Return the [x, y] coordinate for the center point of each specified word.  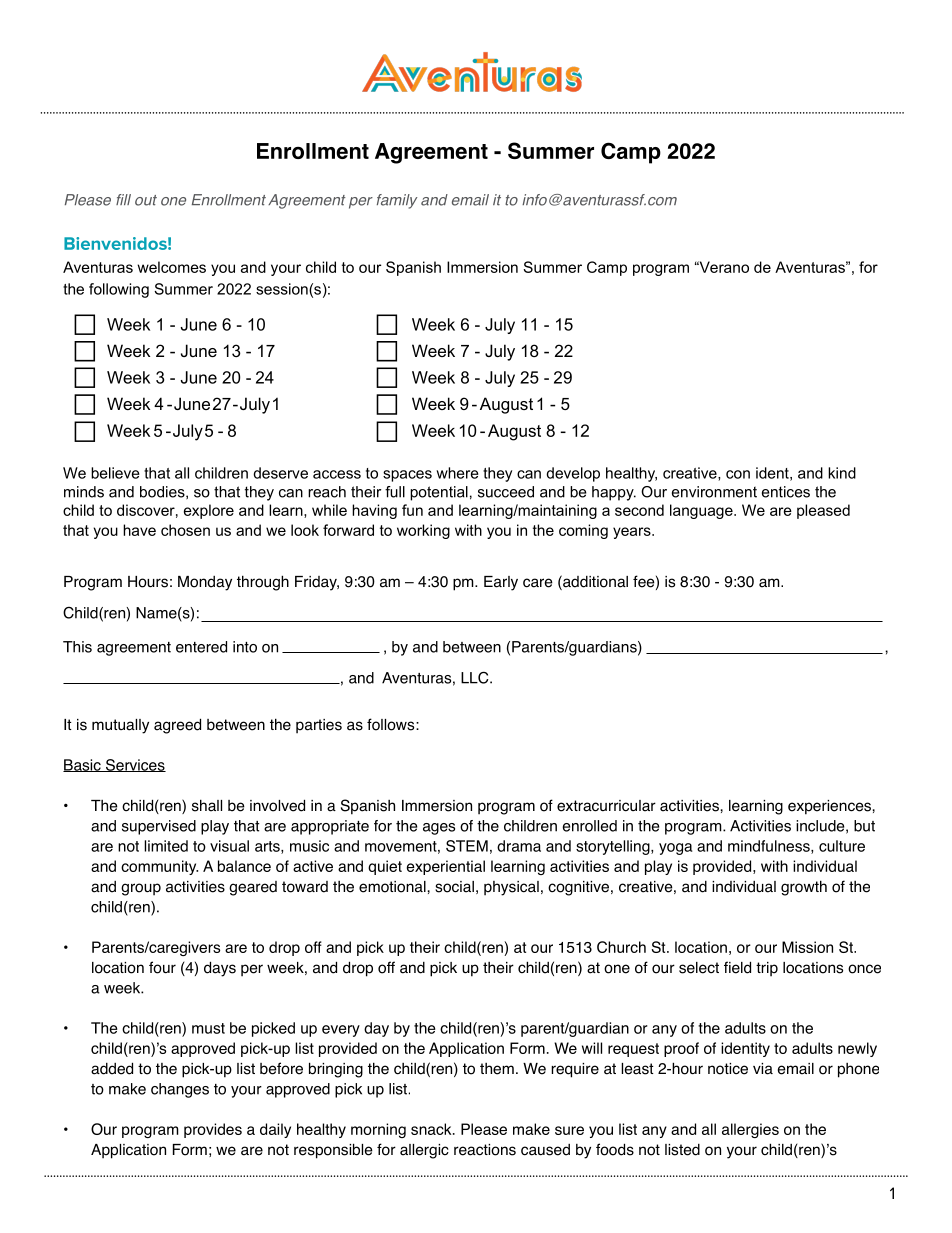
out [146, 200]
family [397, 201]
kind [842, 473]
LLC [476, 677]
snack [432, 1129]
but [864, 826]
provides [213, 1130]
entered [201, 647]
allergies [750, 1130]
